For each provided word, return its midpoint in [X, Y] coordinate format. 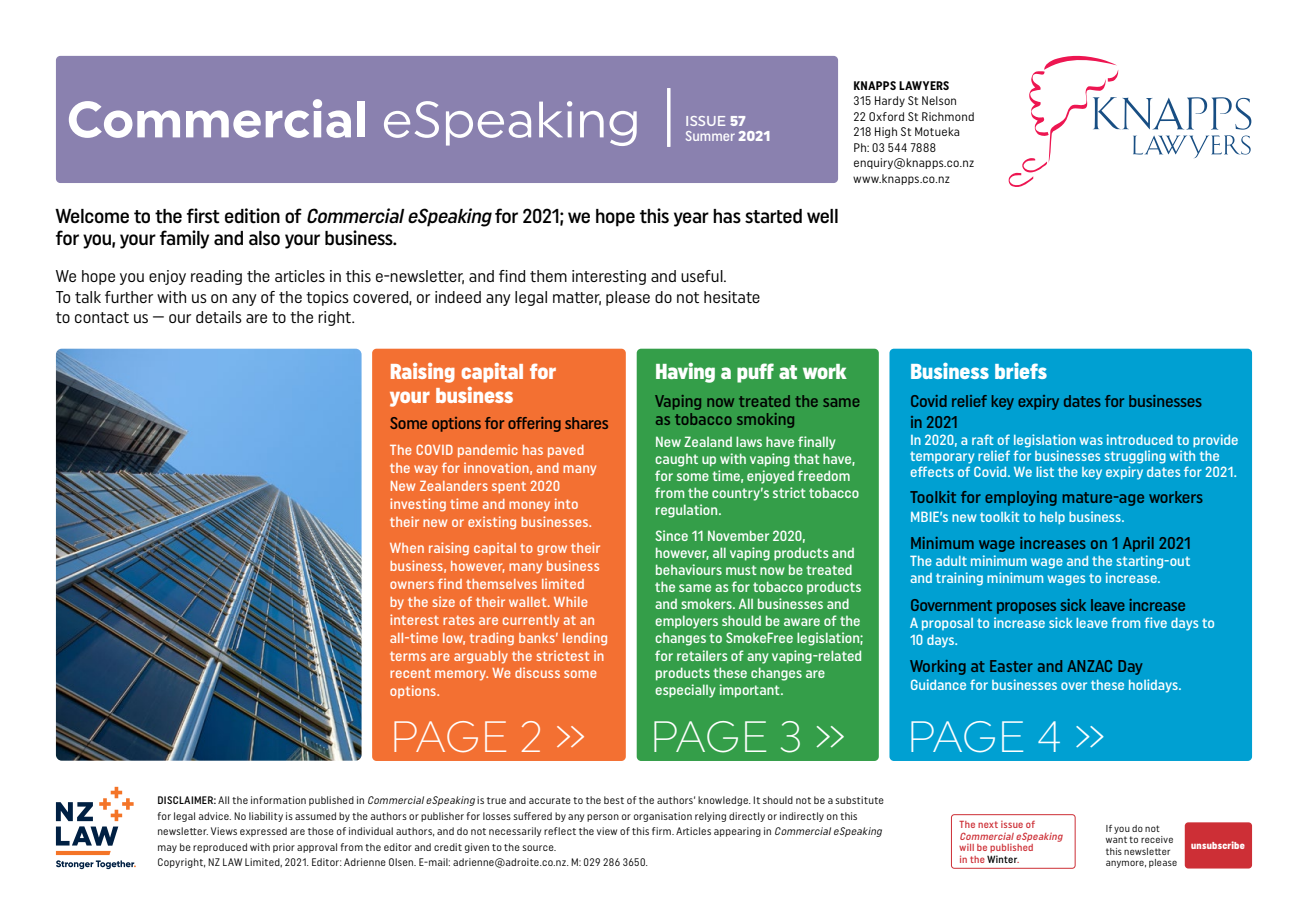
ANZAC [1089, 666]
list [1045, 471]
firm [662, 831]
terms [408, 656]
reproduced [220, 848]
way [426, 470]
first [203, 216]
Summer [710, 136]
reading [216, 277]
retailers [702, 655]
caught [676, 460]
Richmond [948, 116]
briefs [1021, 370]
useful [703, 276]
